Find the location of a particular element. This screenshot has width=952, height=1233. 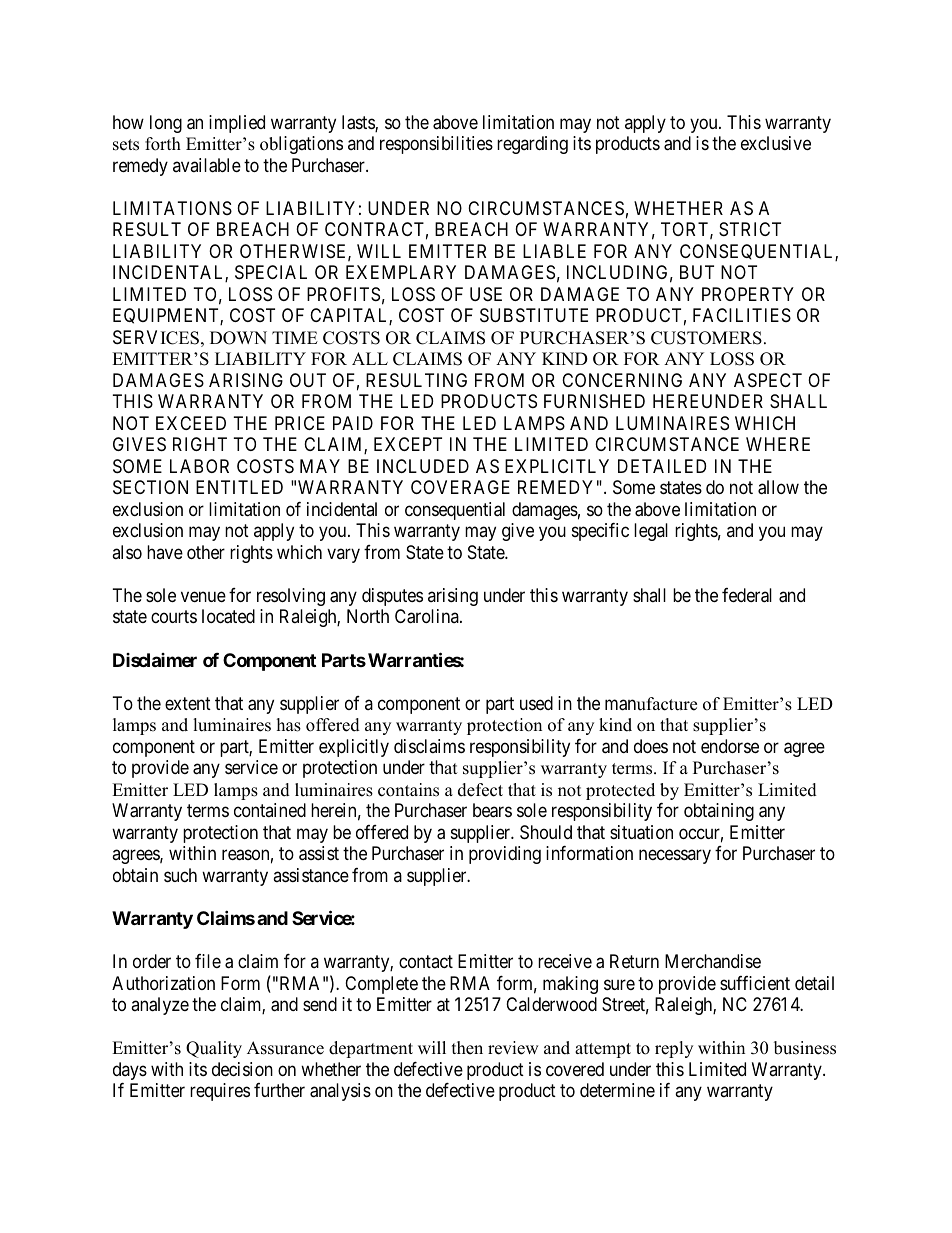

Carolina is located at coordinates (428, 616).
